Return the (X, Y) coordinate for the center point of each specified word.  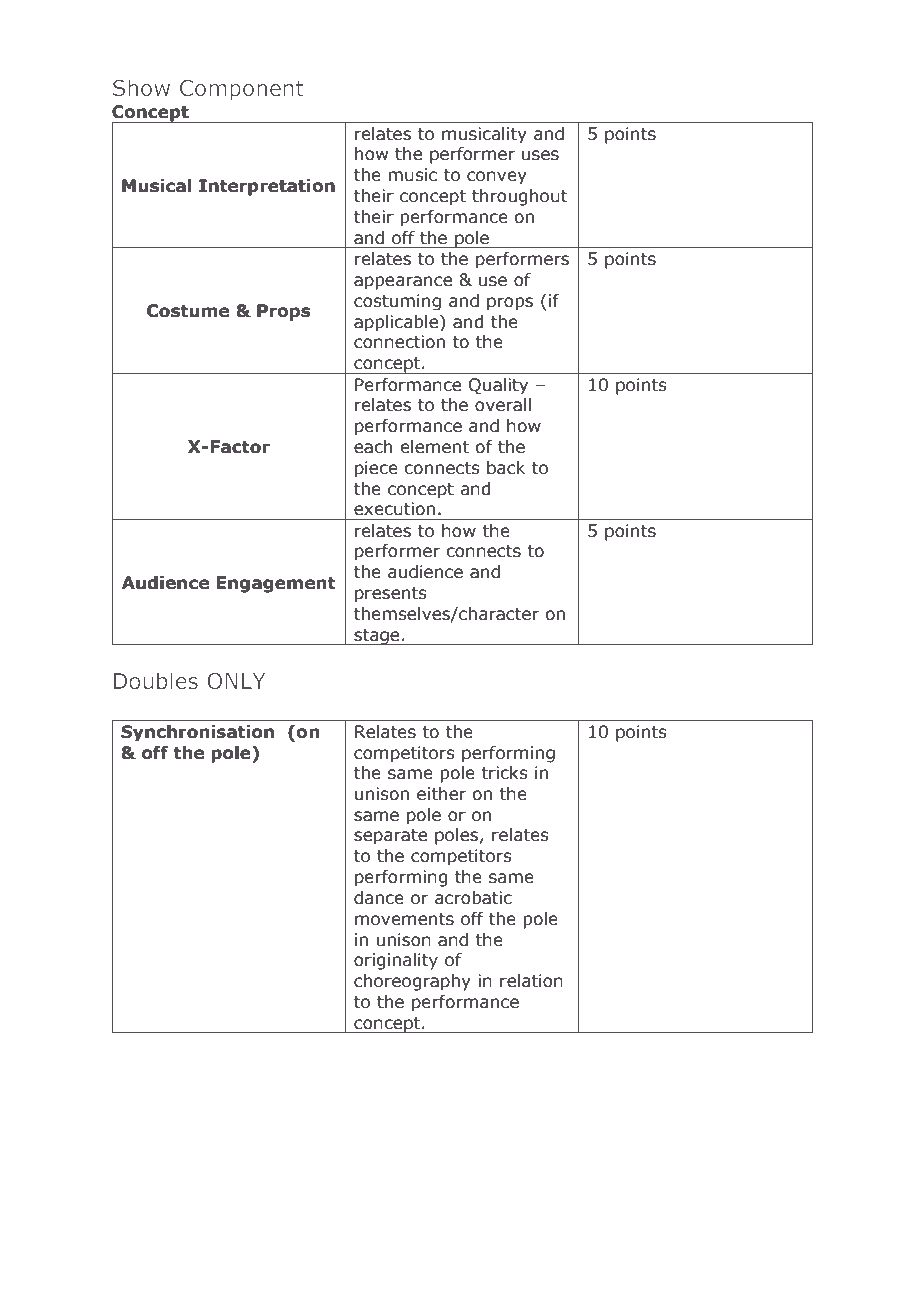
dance (379, 898)
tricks (504, 773)
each (373, 447)
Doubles (156, 680)
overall (503, 405)
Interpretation (267, 187)
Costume (188, 311)
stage (377, 637)
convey (497, 177)
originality (396, 961)
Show (141, 87)
